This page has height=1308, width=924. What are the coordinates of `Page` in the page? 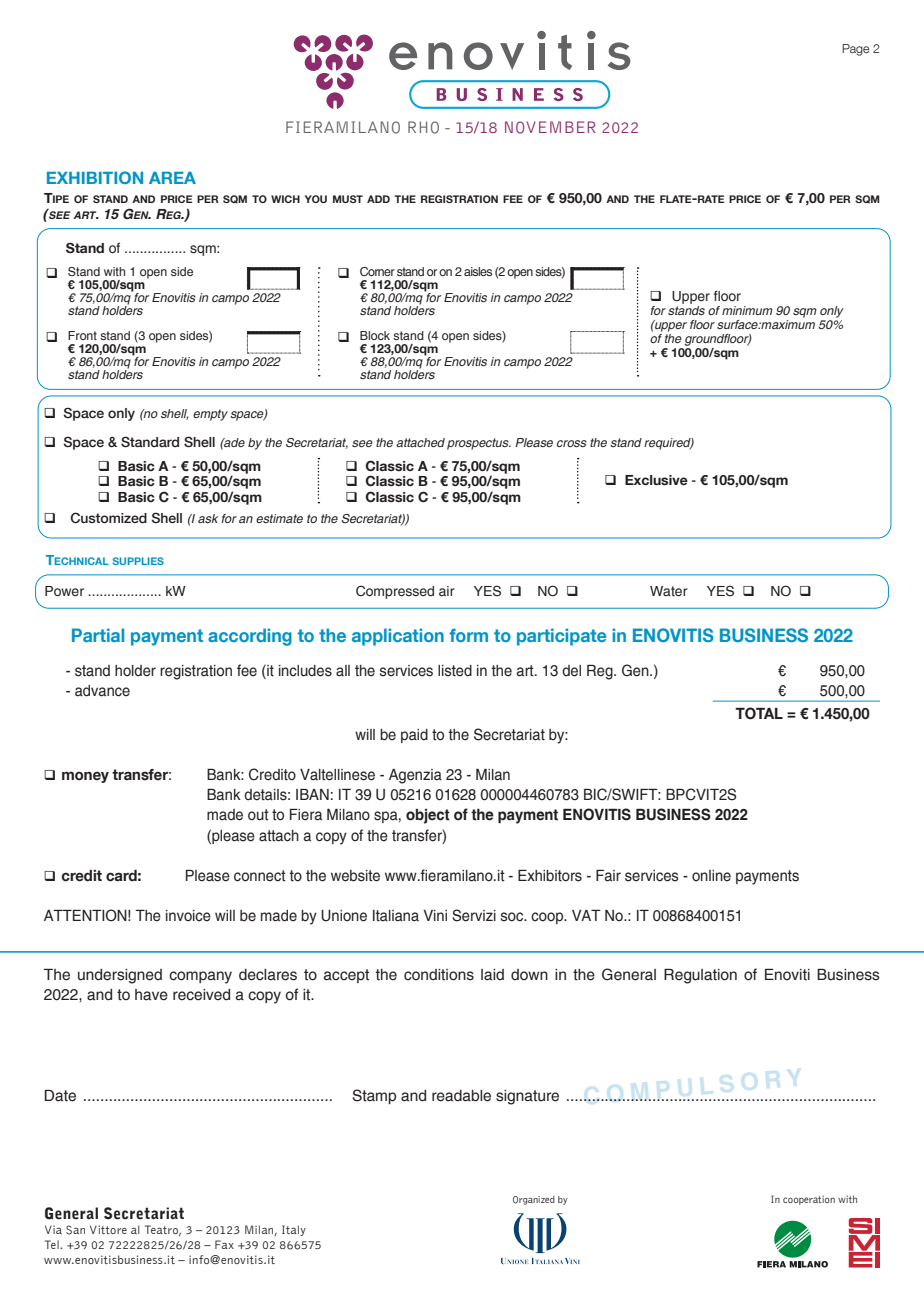 It's located at (856, 50).
